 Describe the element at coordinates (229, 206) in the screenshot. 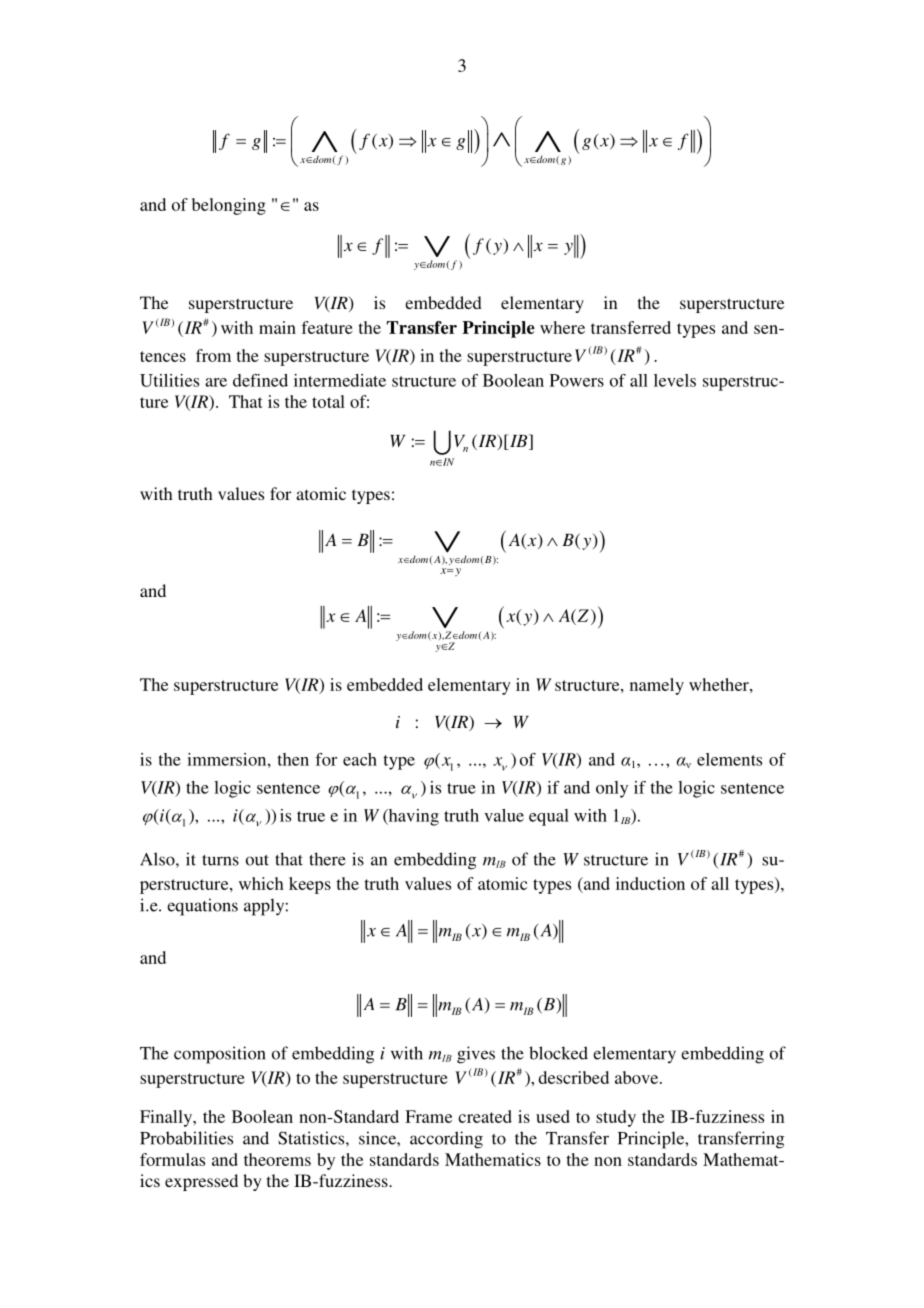

I see `belonging` at that location.
